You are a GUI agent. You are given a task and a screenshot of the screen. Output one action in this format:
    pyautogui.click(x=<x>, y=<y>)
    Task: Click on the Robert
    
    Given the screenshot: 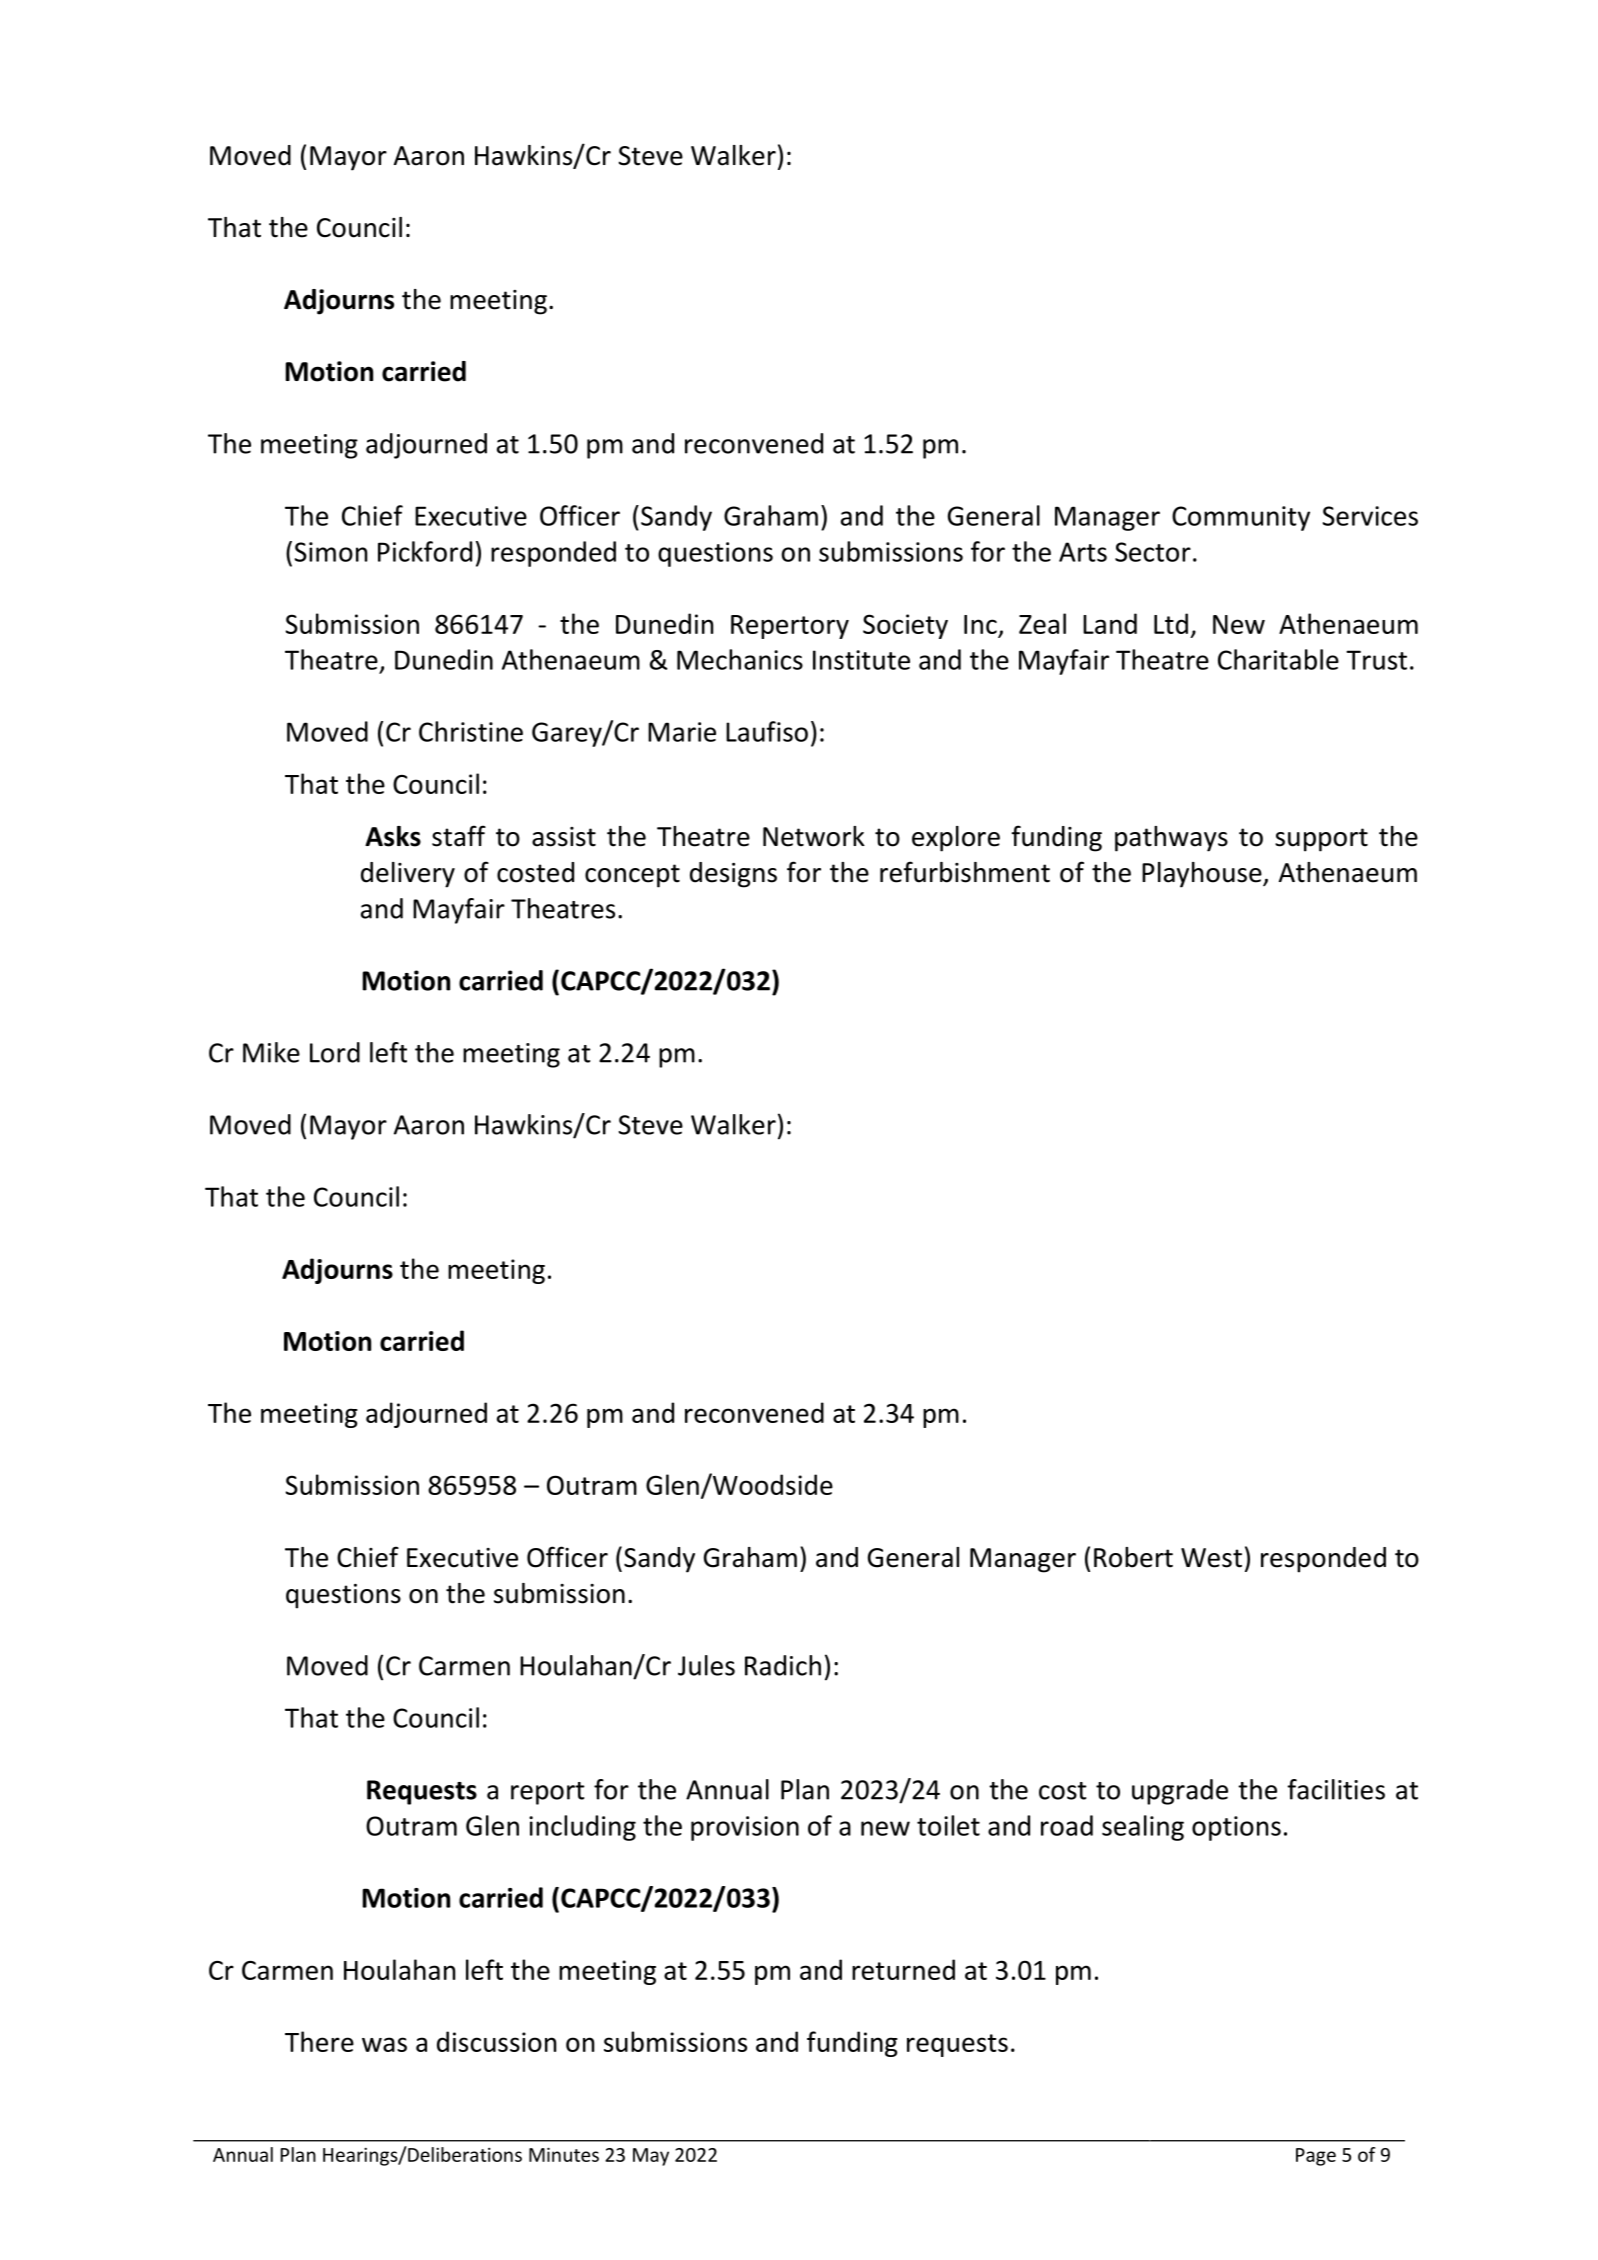 What is the action you would take?
    pyautogui.click(x=1133, y=1557)
